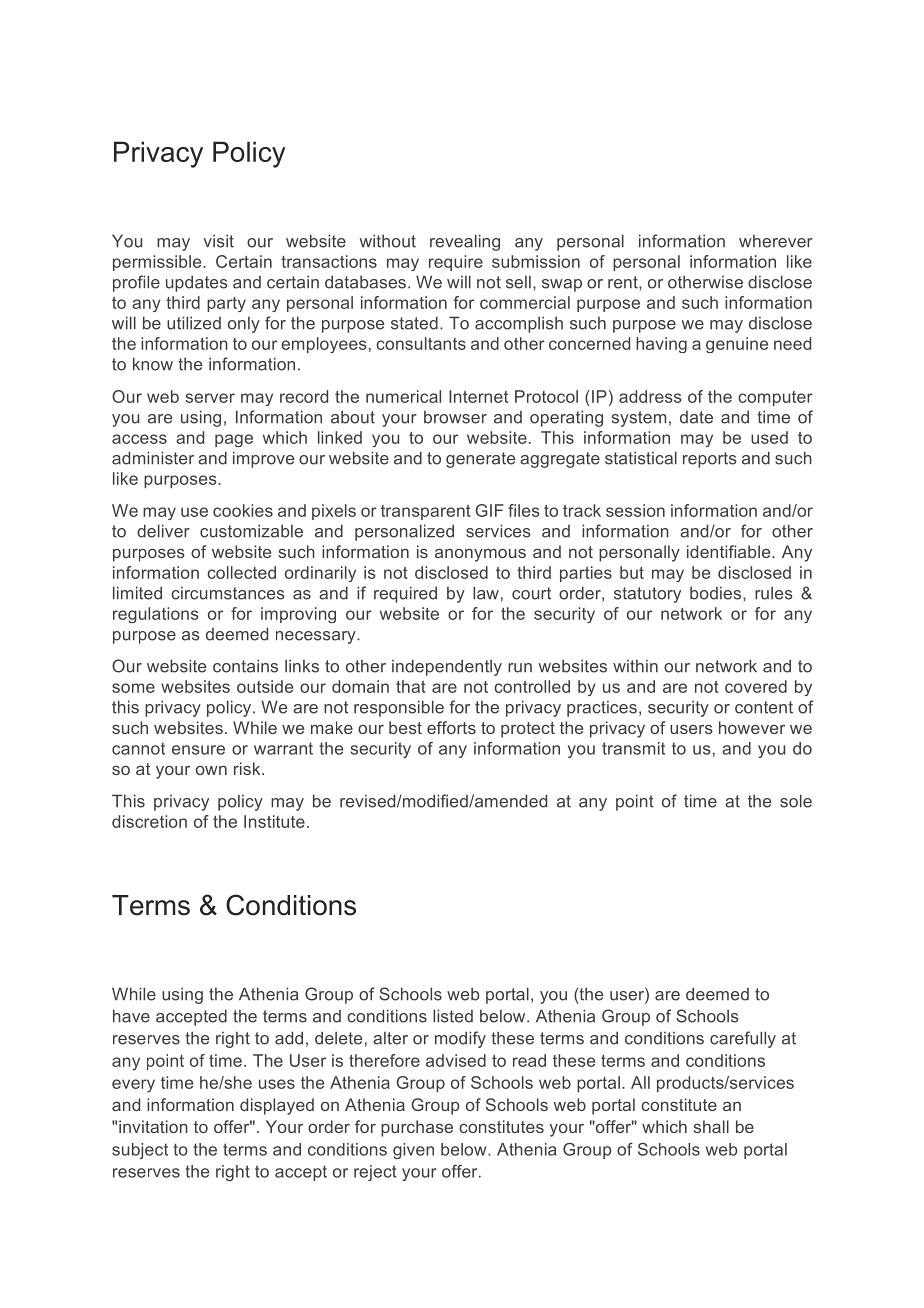 The image size is (924, 1308). What do you see at coordinates (153, 1126) in the screenshot?
I see `invitation` at bounding box center [153, 1126].
